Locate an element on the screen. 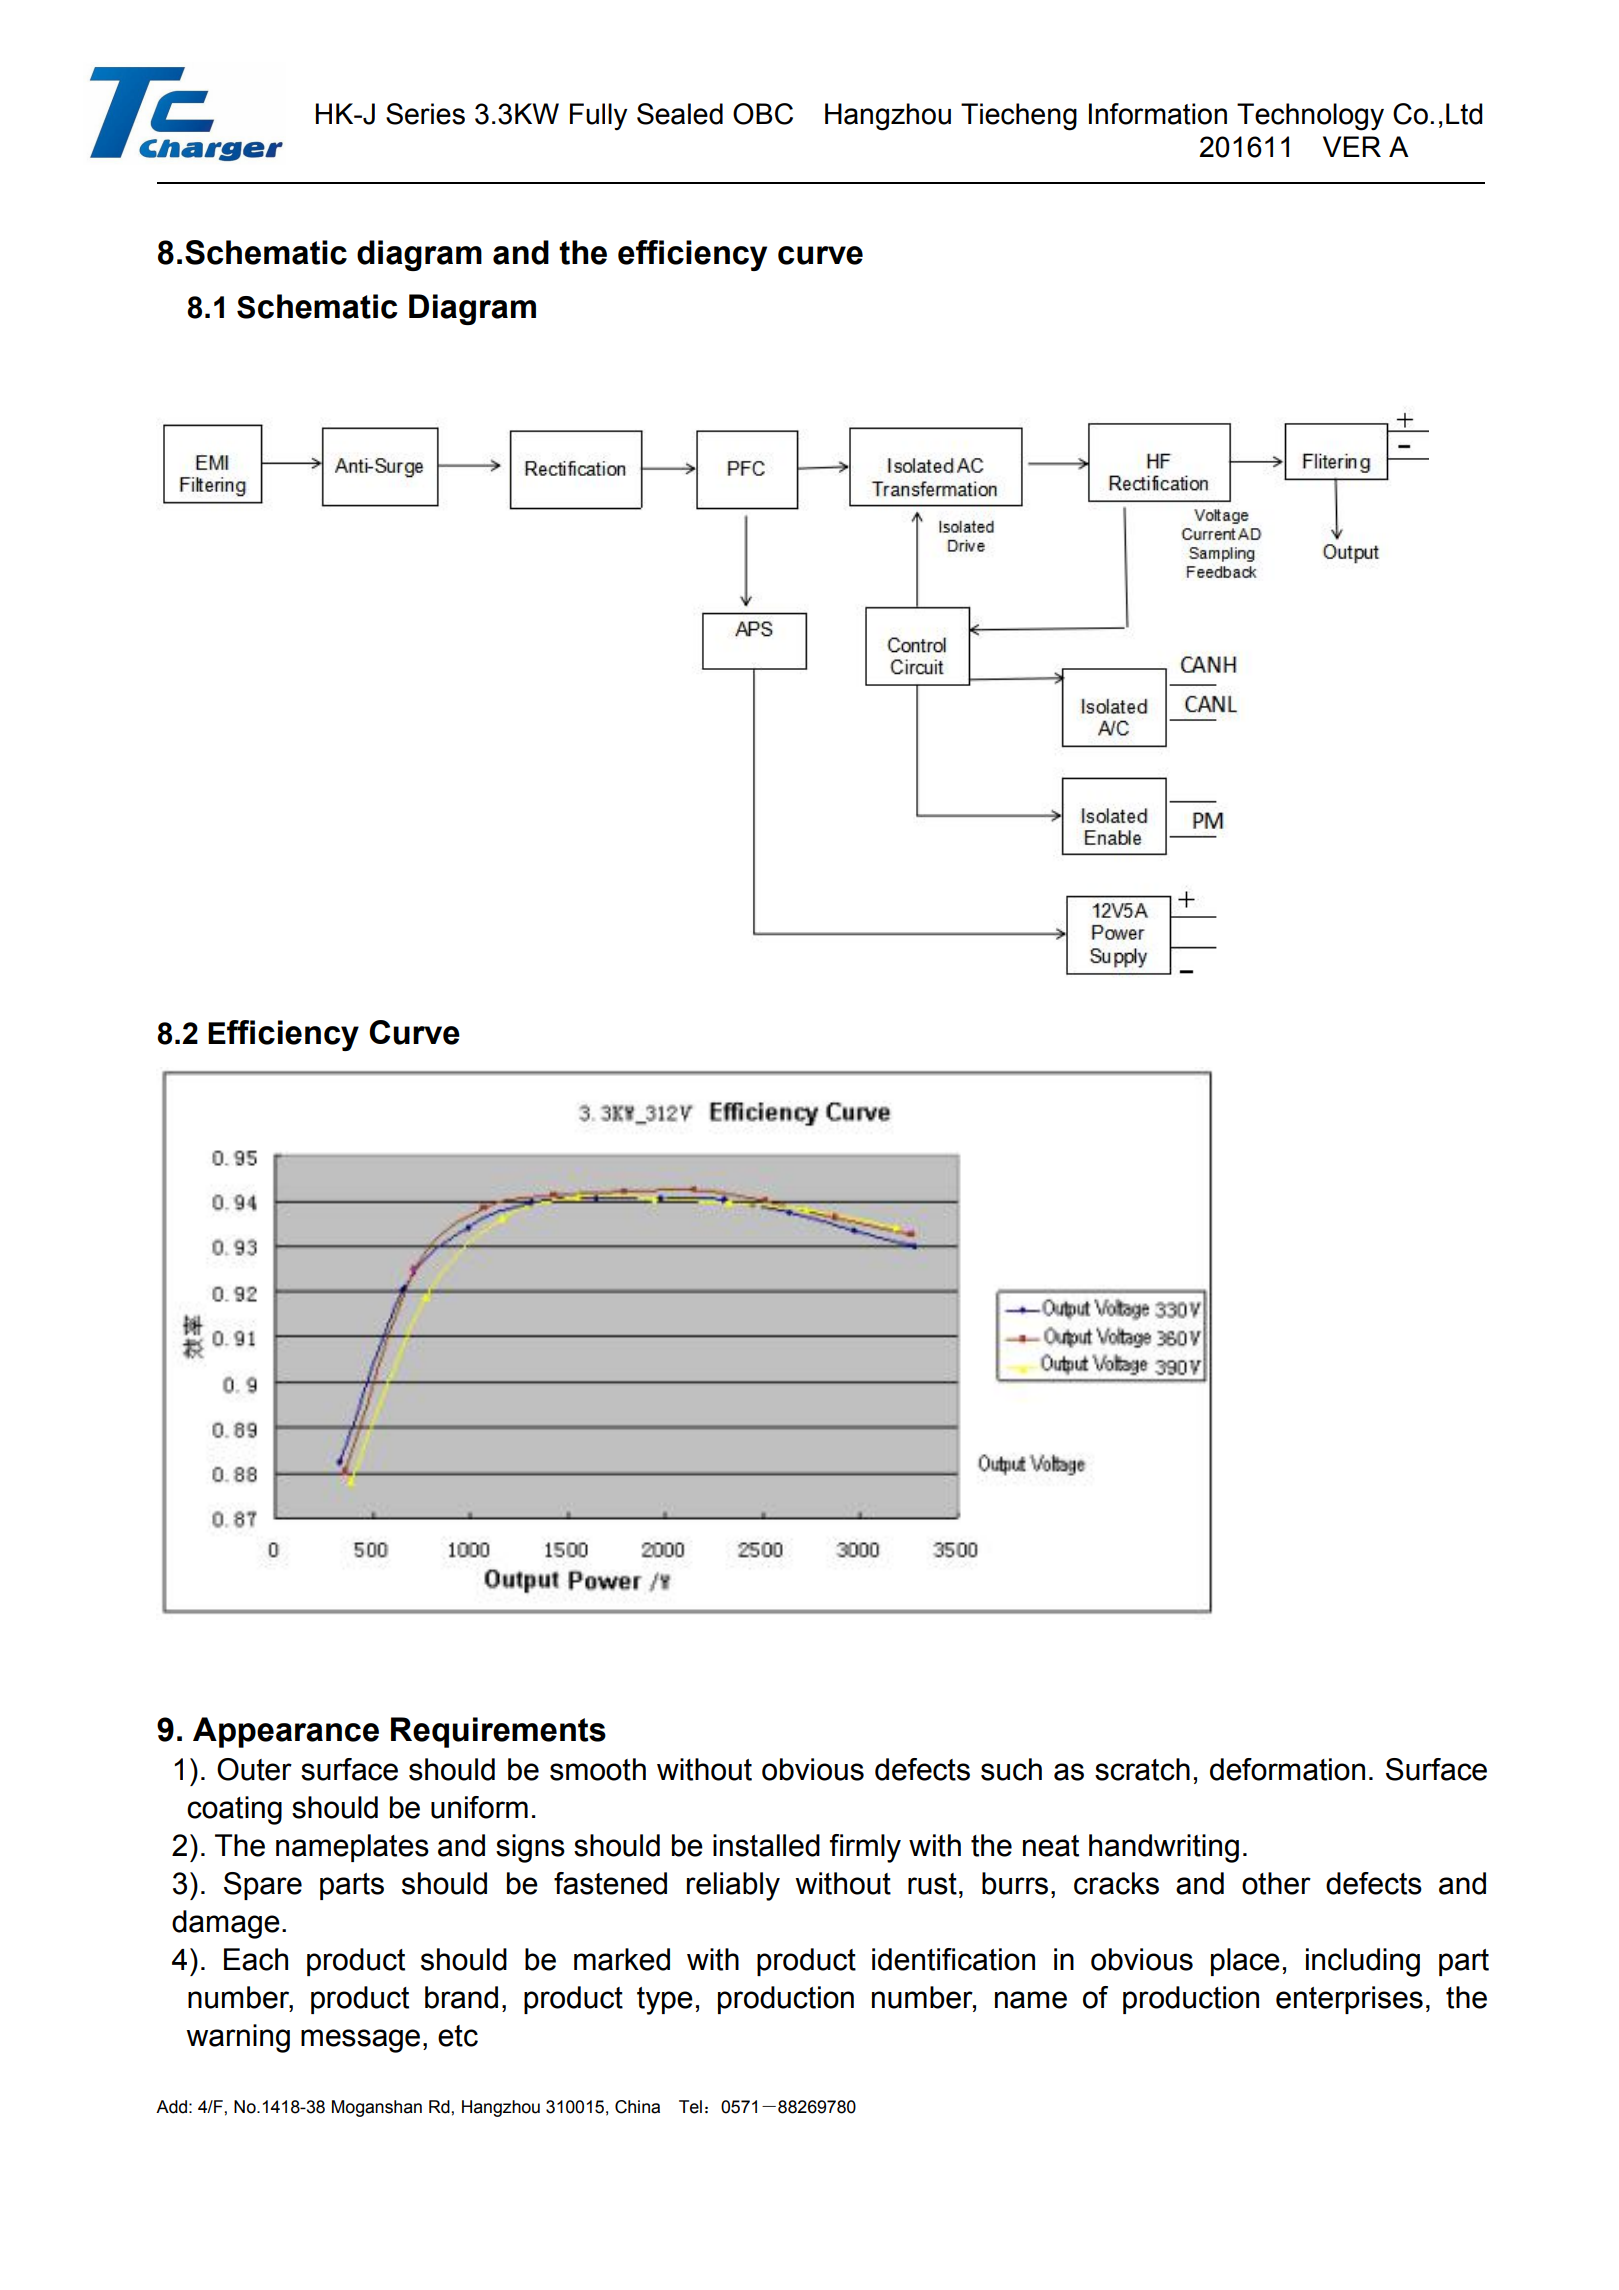  deformation is located at coordinates (1287, 1769).
